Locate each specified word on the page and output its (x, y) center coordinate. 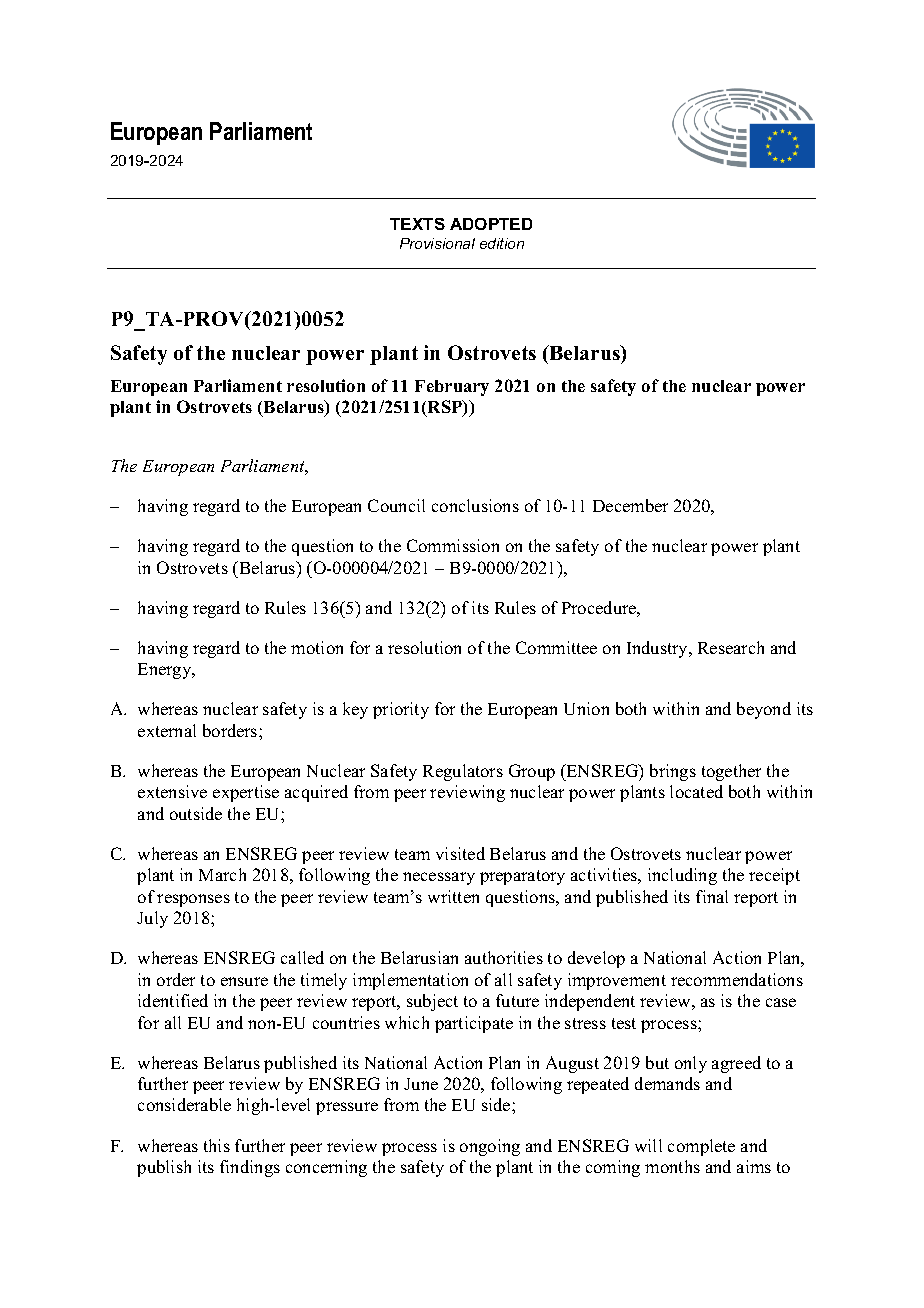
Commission (453, 545)
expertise (246, 793)
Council (396, 505)
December (630, 505)
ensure (244, 981)
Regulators (463, 772)
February (452, 388)
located (696, 791)
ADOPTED (491, 224)
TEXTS (417, 224)
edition (502, 243)
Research (731, 647)
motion (317, 647)
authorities (504, 957)
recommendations (737, 979)
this (217, 1145)
